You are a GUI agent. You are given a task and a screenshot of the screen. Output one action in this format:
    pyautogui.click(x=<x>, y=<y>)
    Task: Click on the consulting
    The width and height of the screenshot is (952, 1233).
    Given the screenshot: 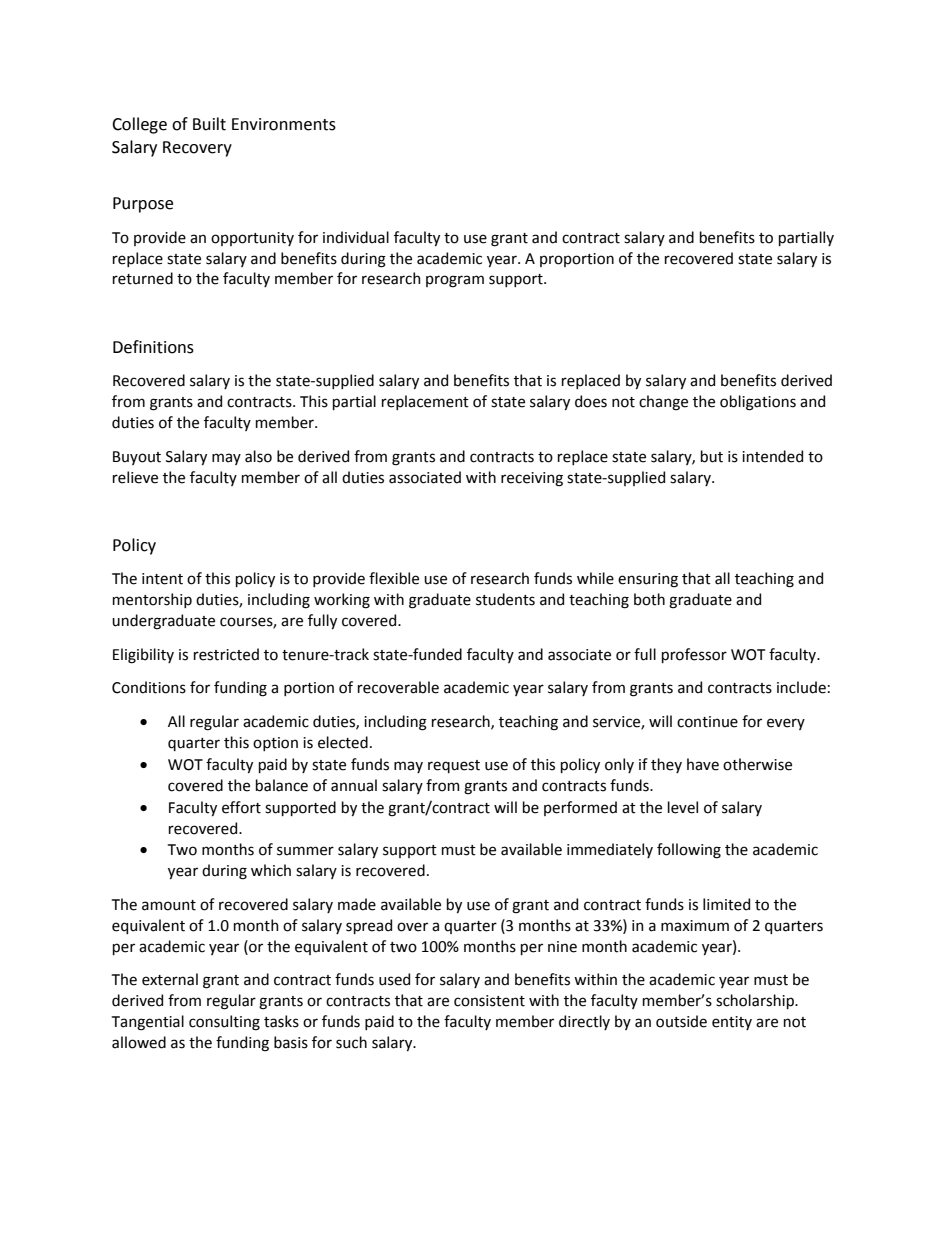 What is the action you would take?
    pyautogui.click(x=224, y=1023)
